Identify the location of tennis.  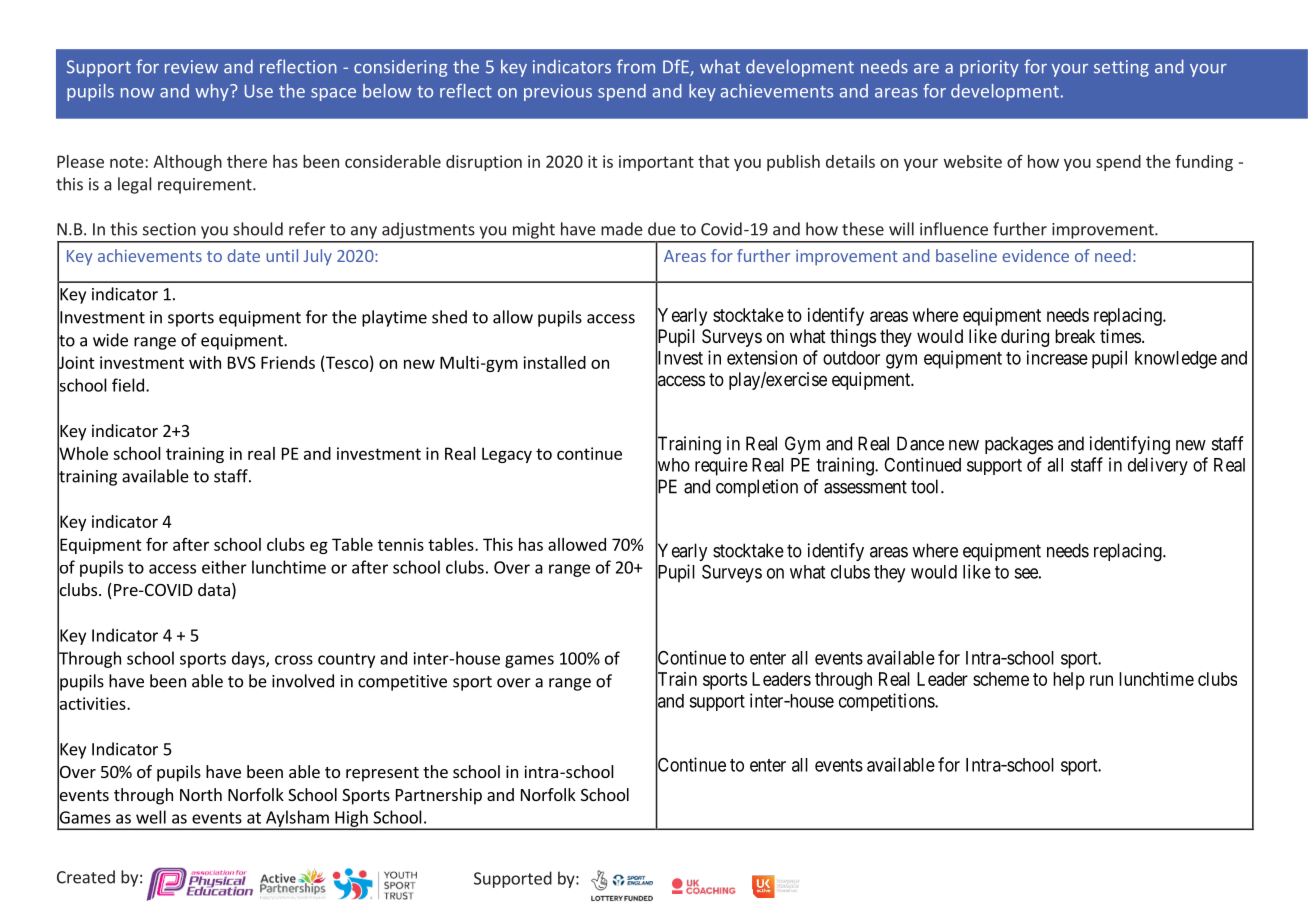
(401, 544).
